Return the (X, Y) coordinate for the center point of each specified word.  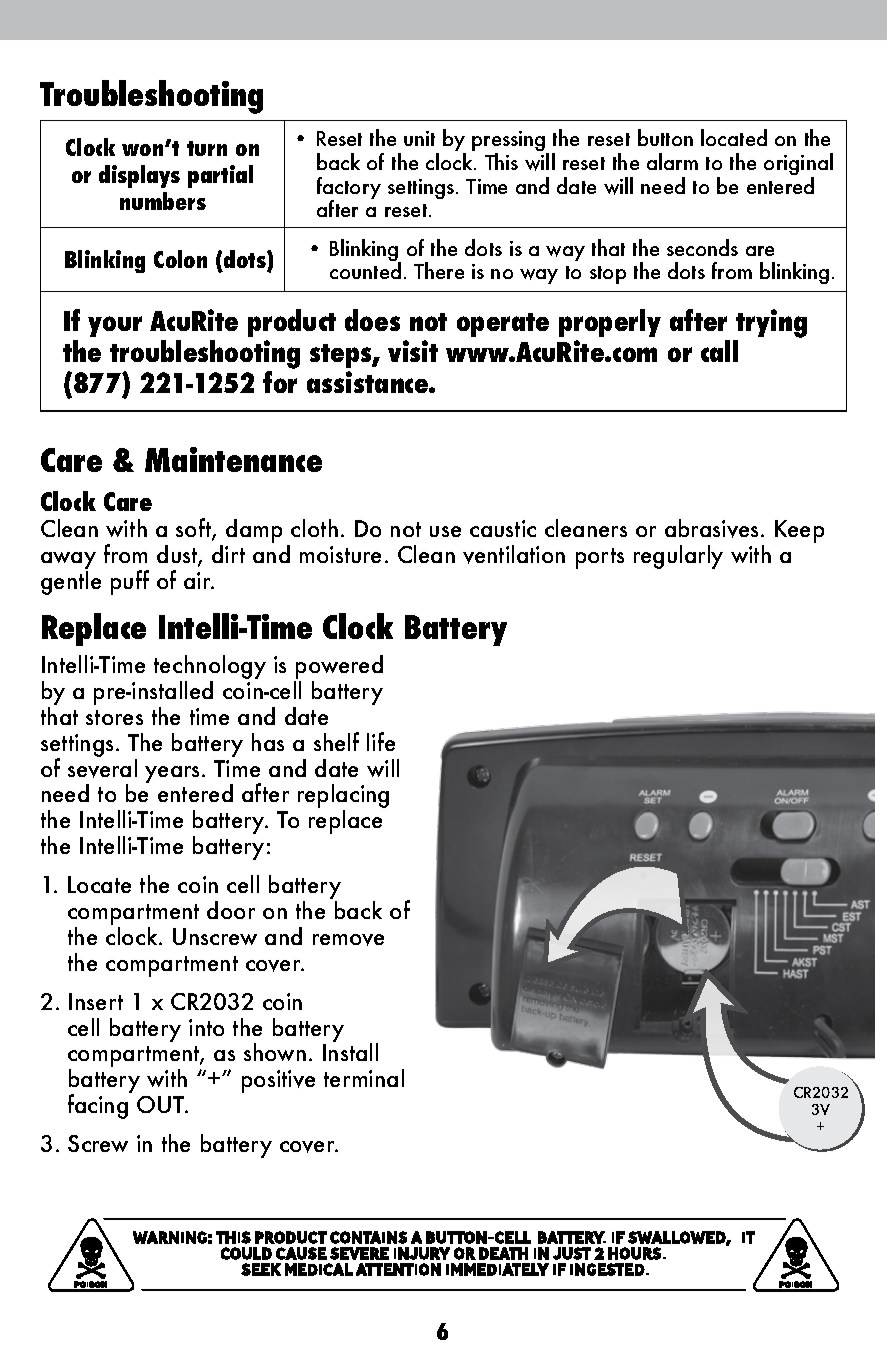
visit (413, 351)
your (115, 326)
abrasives (711, 528)
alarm (672, 161)
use (445, 531)
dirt (228, 554)
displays (139, 176)
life (381, 741)
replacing (343, 797)
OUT (161, 1104)
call (719, 351)
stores (114, 717)
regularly (678, 557)
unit (419, 138)
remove (348, 940)
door (231, 910)
